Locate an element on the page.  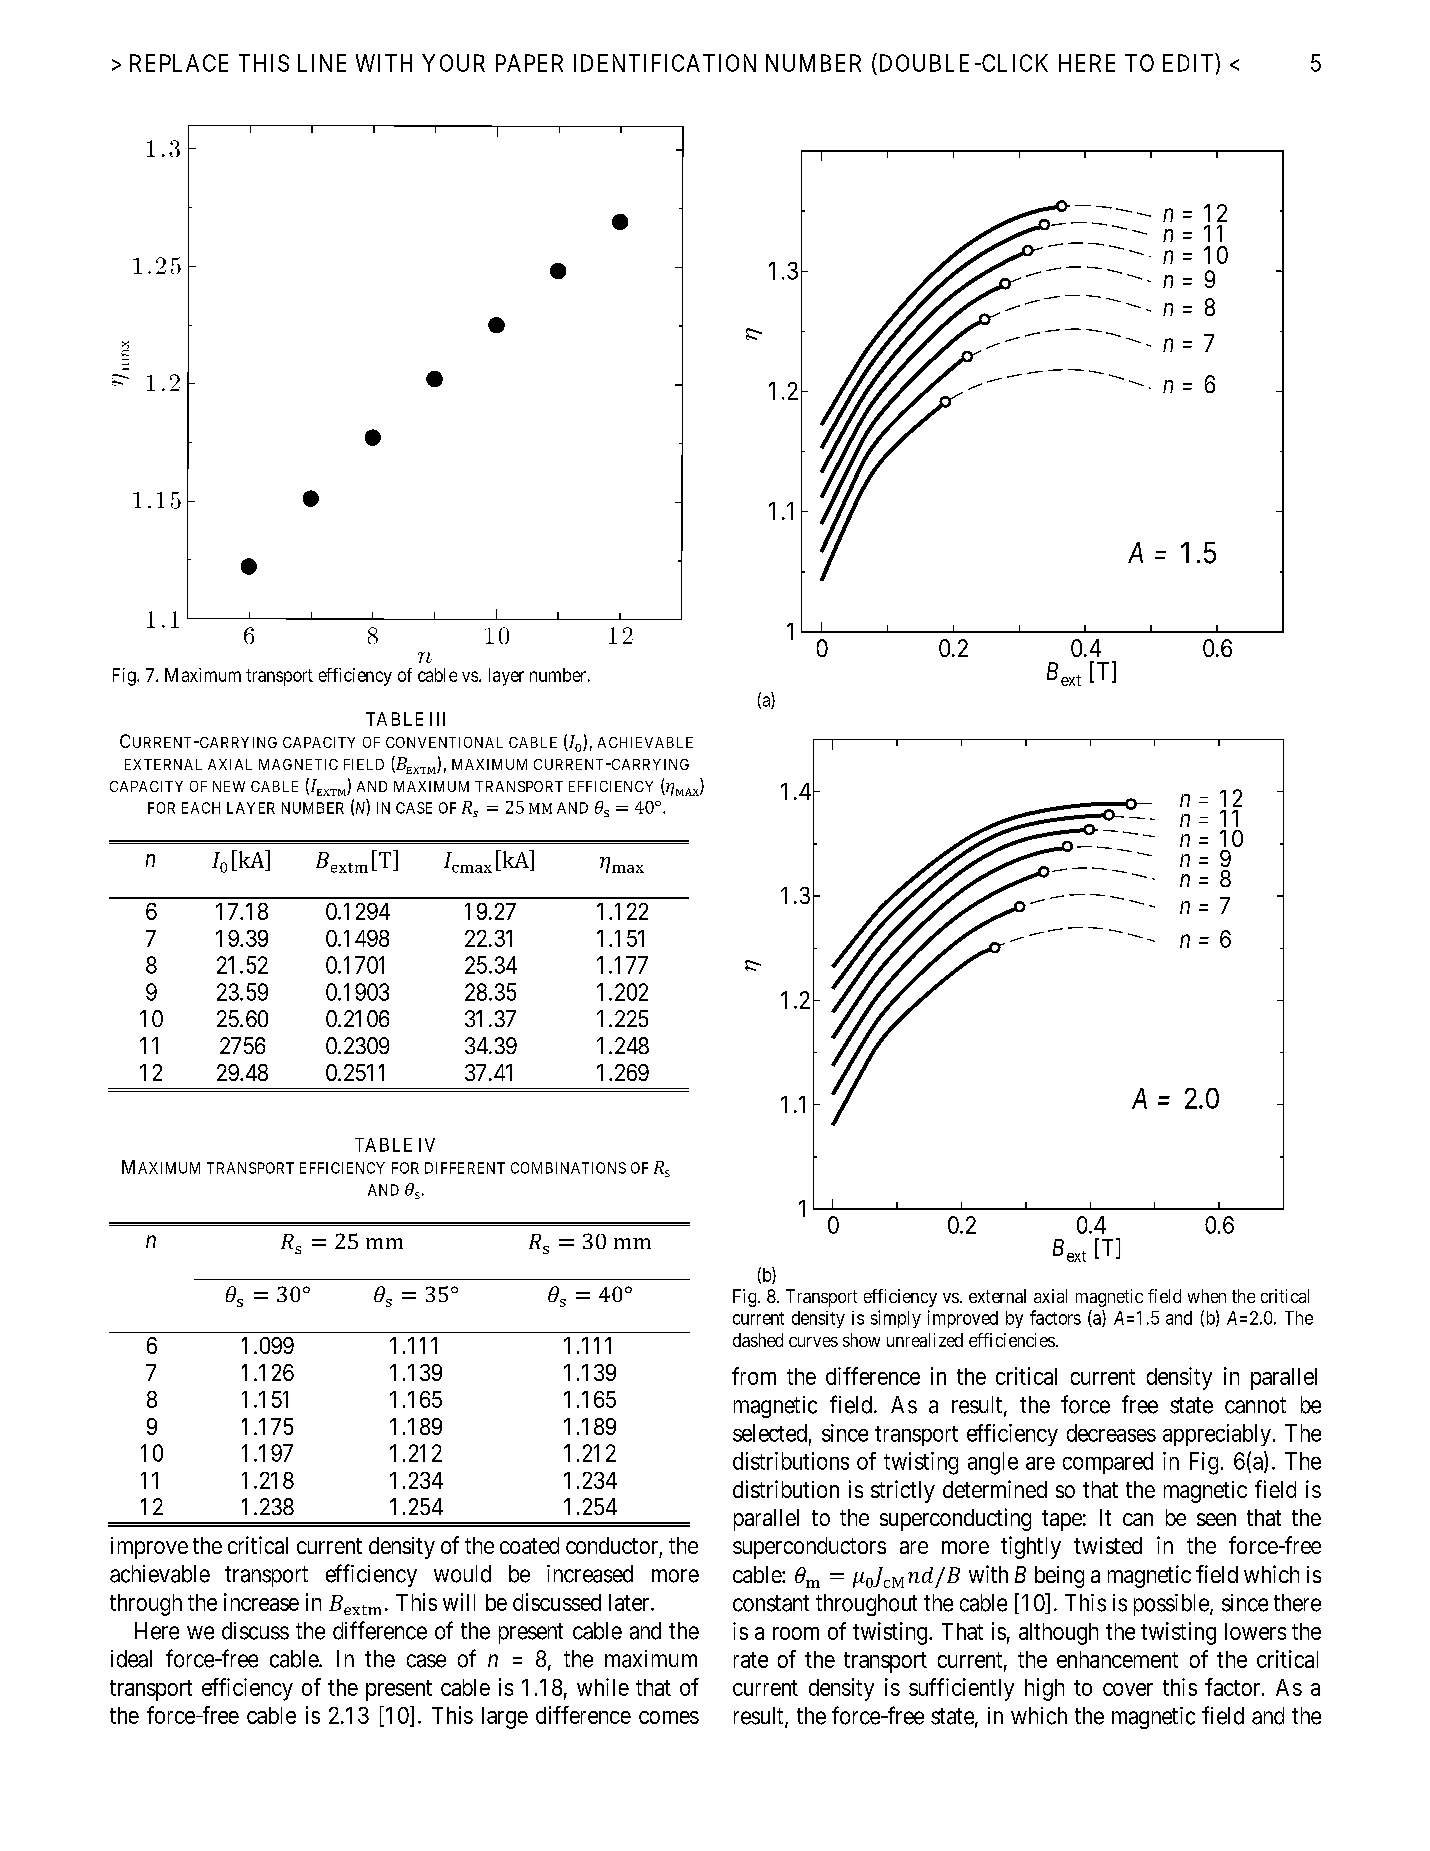
IDENTIFICATION is located at coordinates (665, 63).
